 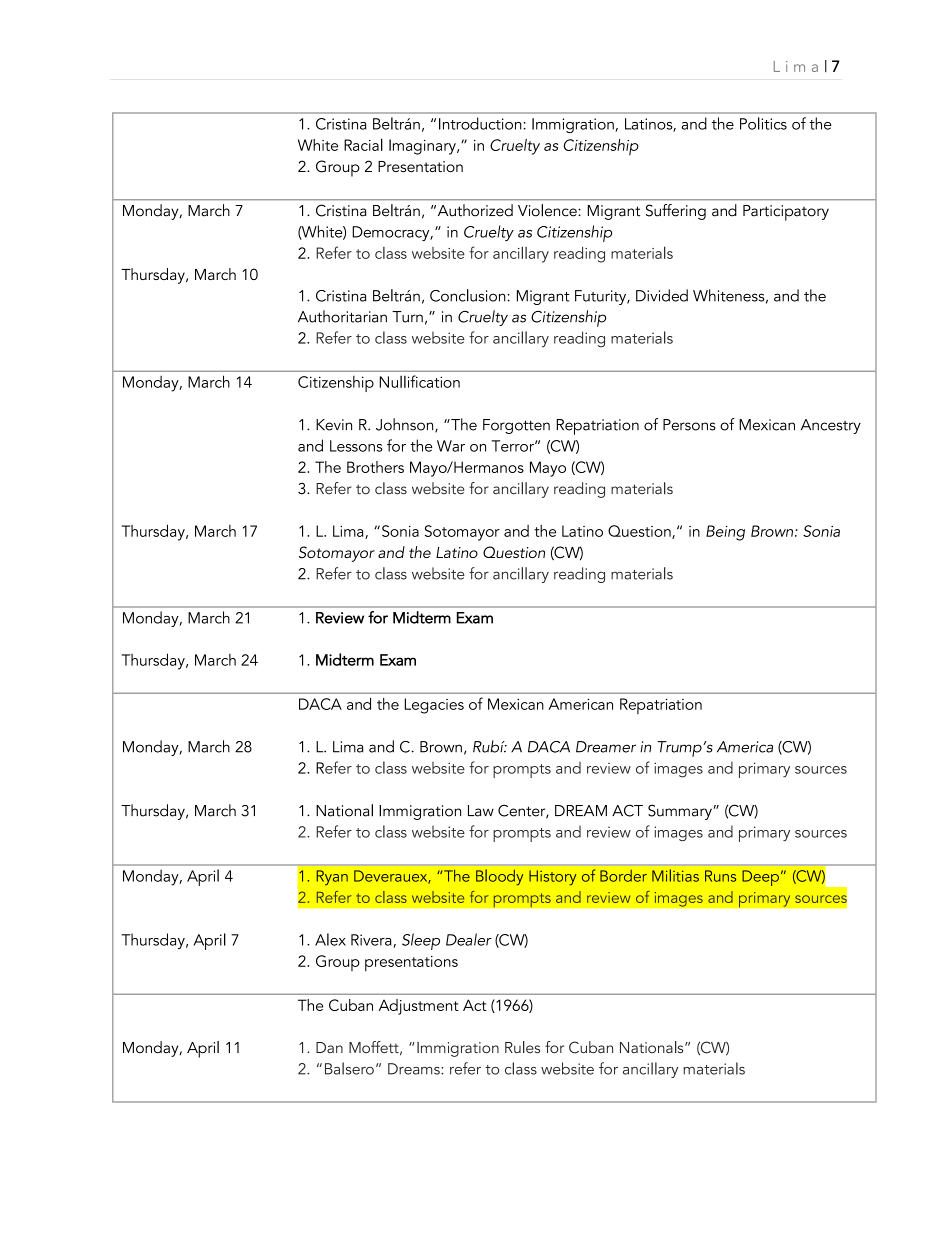 What do you see at coordinates (522, 1047) in the screenshot?
I see `Rules` at bounding box center [522, 1047].
